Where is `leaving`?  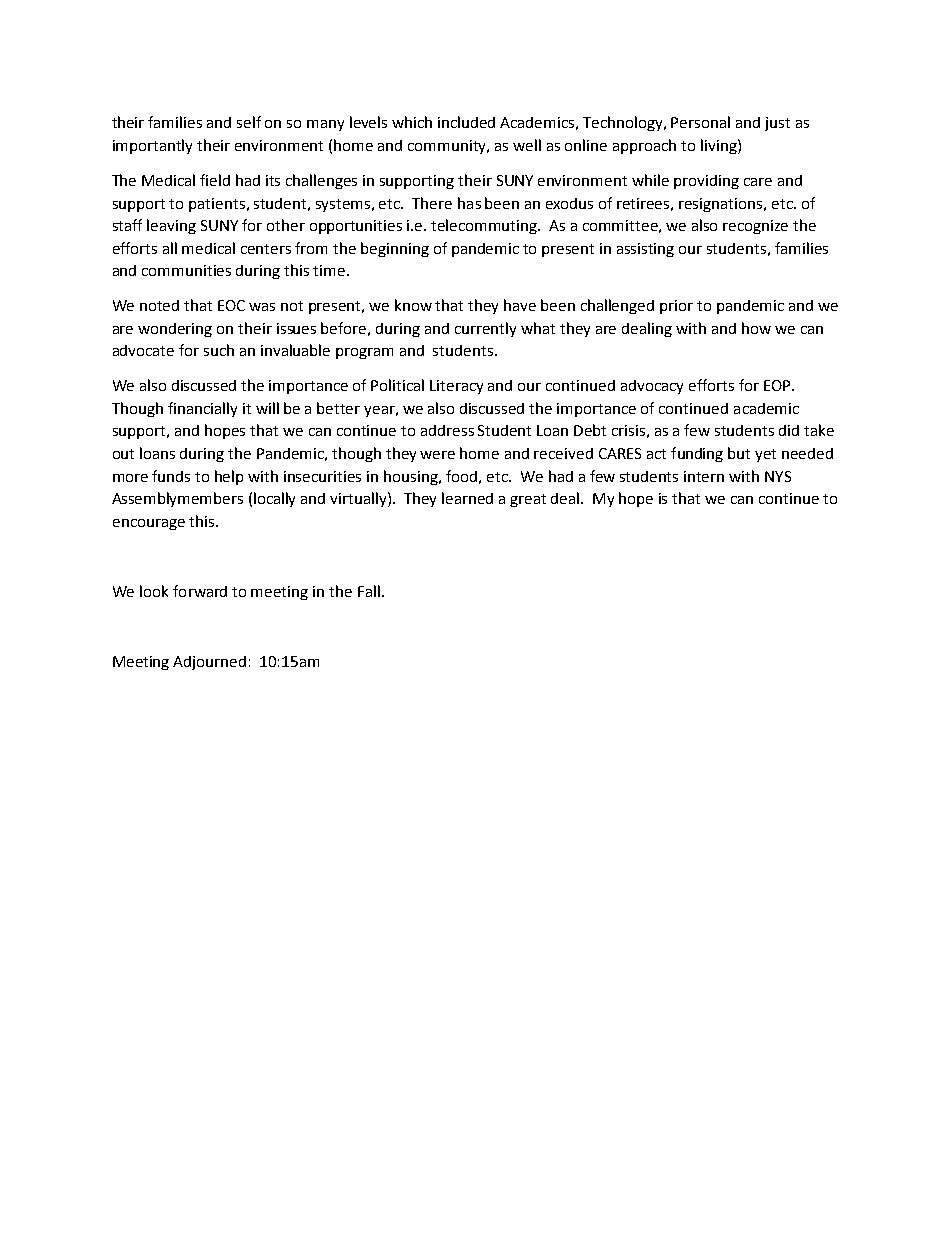
leaving is located at coordinates (171, 226).
